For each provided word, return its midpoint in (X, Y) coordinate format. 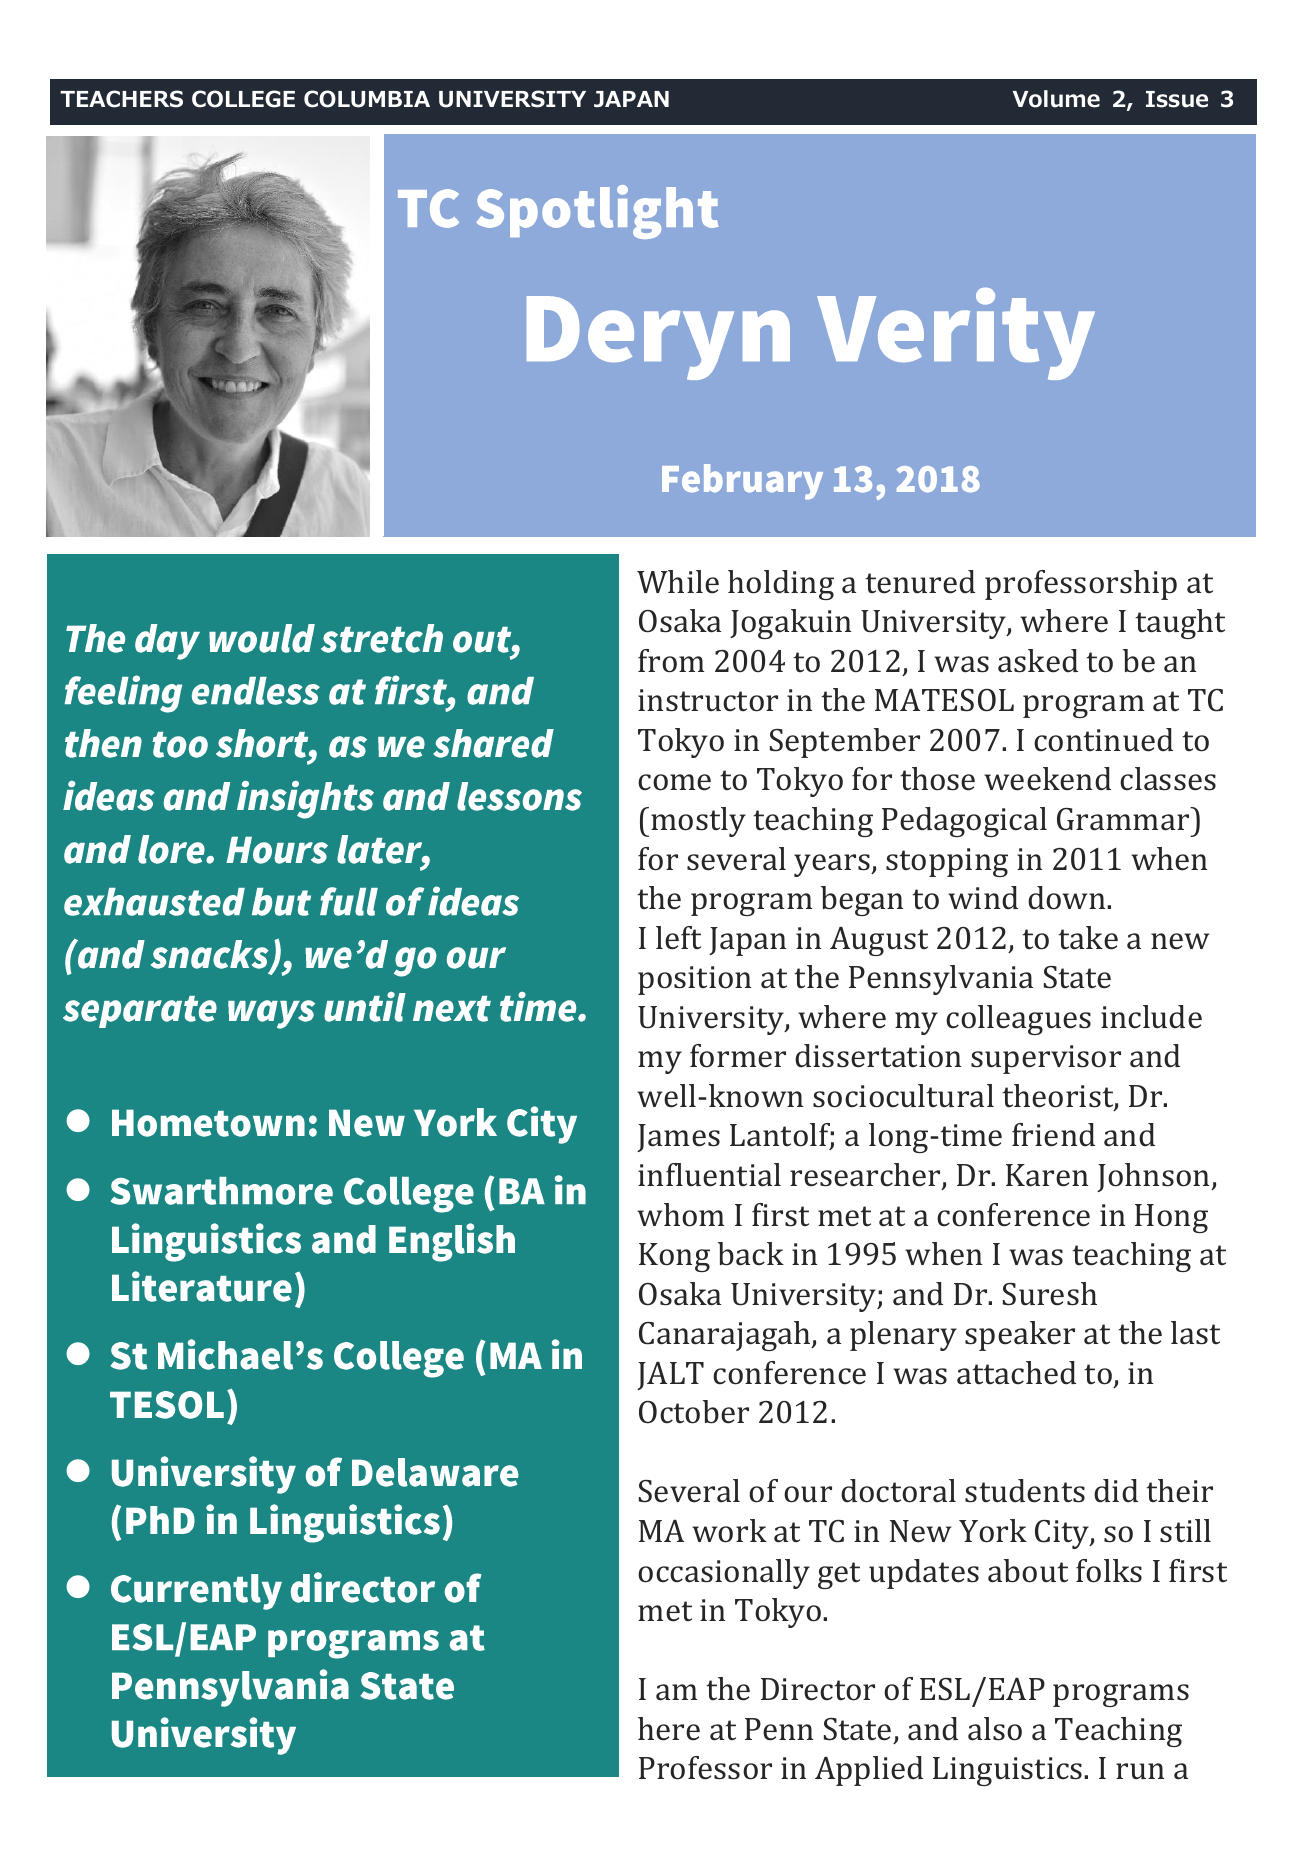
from (671, 661)
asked (1038, 661)
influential (709, 1175)
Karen (1047, 1175)
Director (818, 1689)
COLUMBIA (367, 99)
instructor (708, 700)
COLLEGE (243, 99)
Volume (1056, 99)
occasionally (724, 1574)
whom (680, 1215)
